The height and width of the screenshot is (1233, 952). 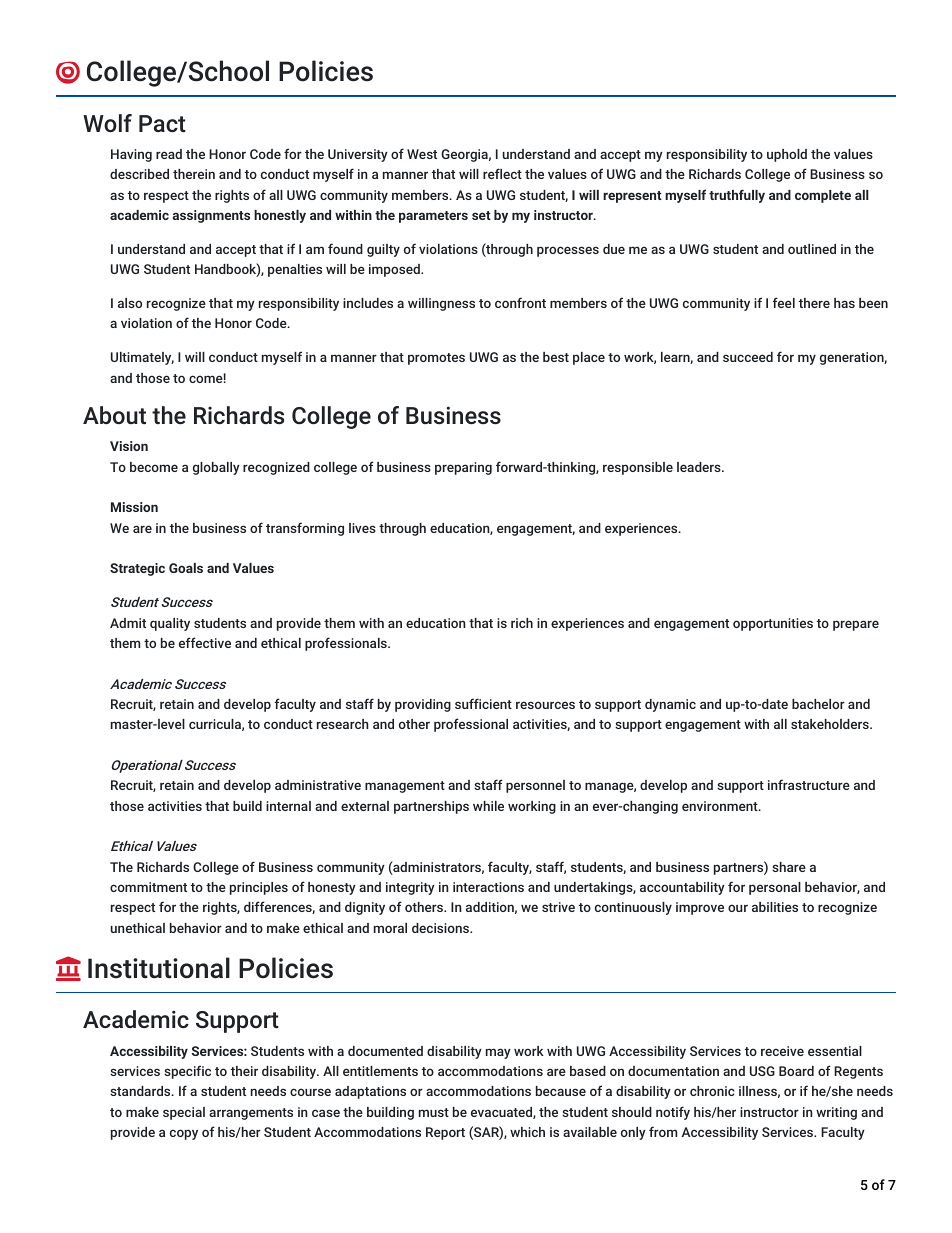 I want to click on uphold, so click(x=787, y=155).
